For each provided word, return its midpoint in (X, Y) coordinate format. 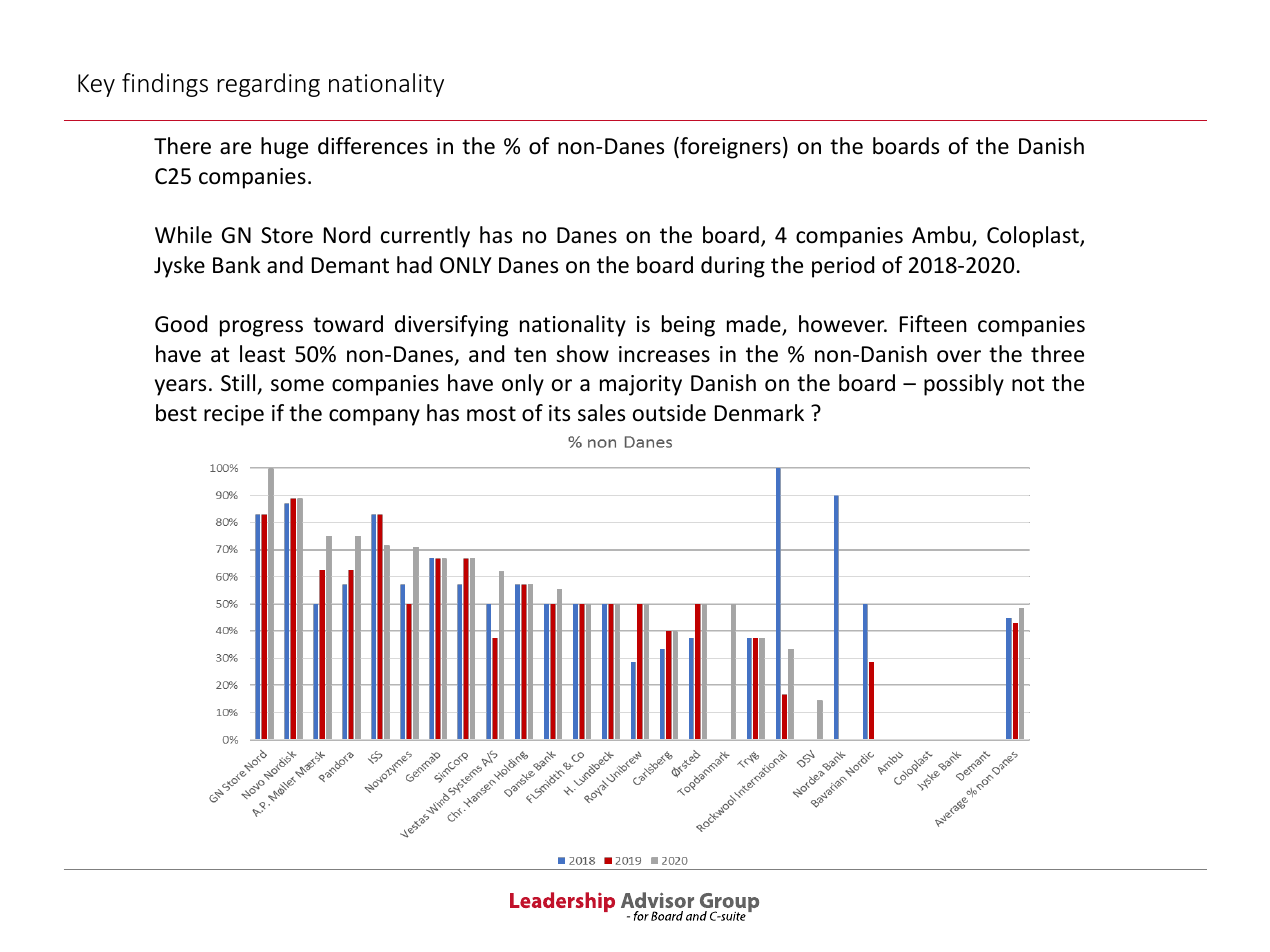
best (176, 413)
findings (165, 85)
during (733, 267)
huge (284, 148)
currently (425, 237)
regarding (268, 85)
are (235, 148)
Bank (236, 265)
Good (181, 324)
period (843, 267)
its (559, 413)
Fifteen (933, 324)
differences (373, 146)
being (688, 326)
